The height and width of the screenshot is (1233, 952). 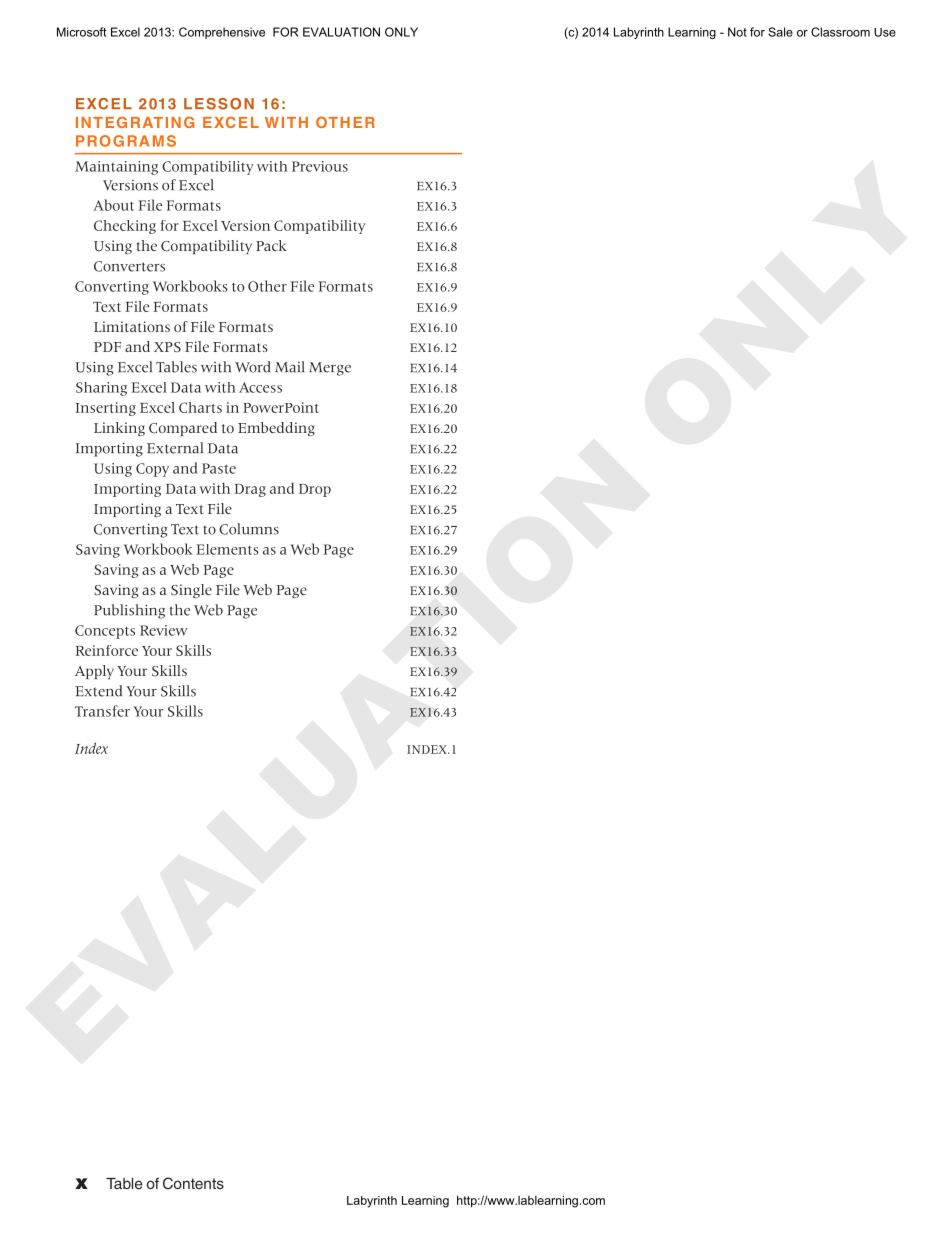 I want to click on Single, so click(x=191, y=591).
